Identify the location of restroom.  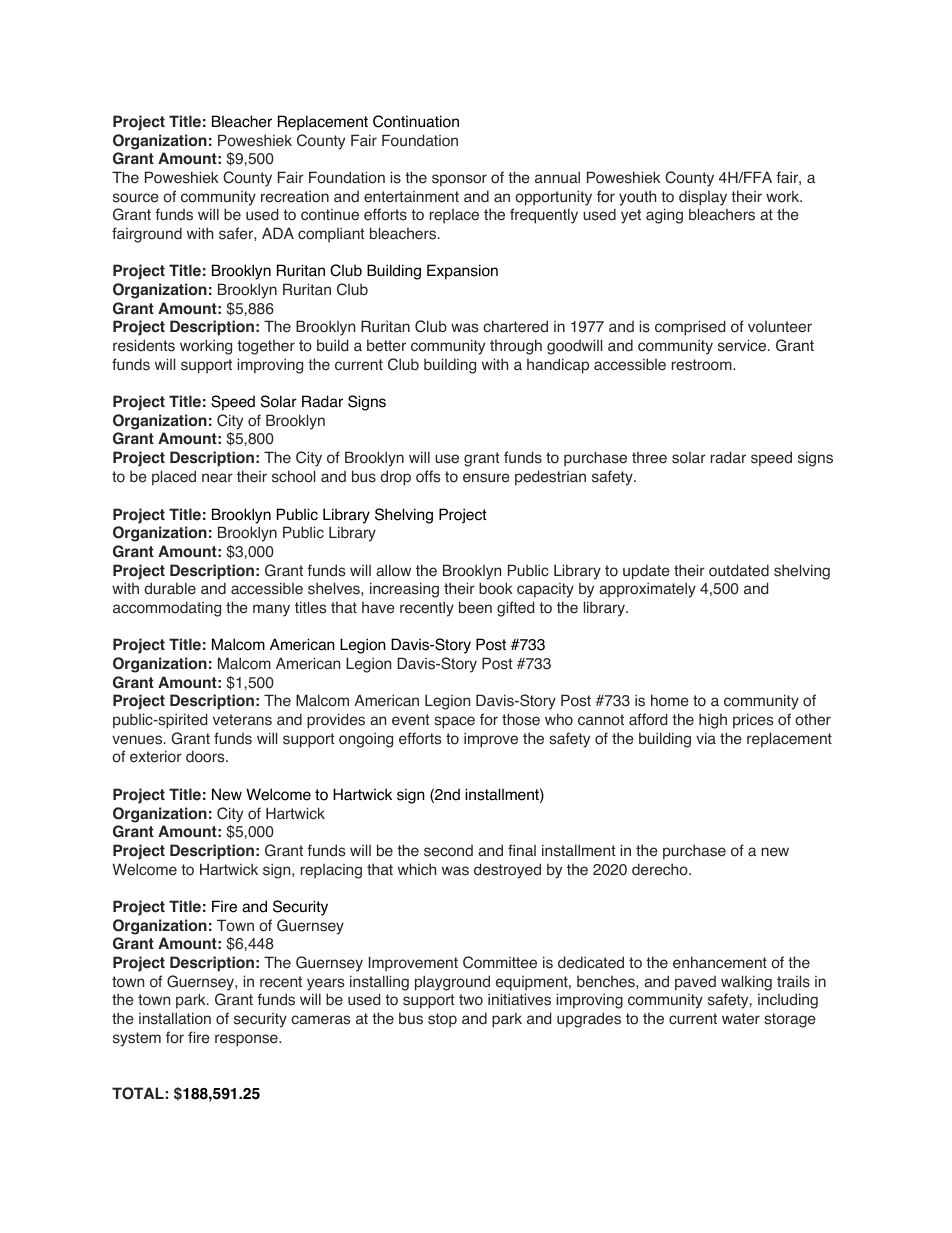
(703, 365).
